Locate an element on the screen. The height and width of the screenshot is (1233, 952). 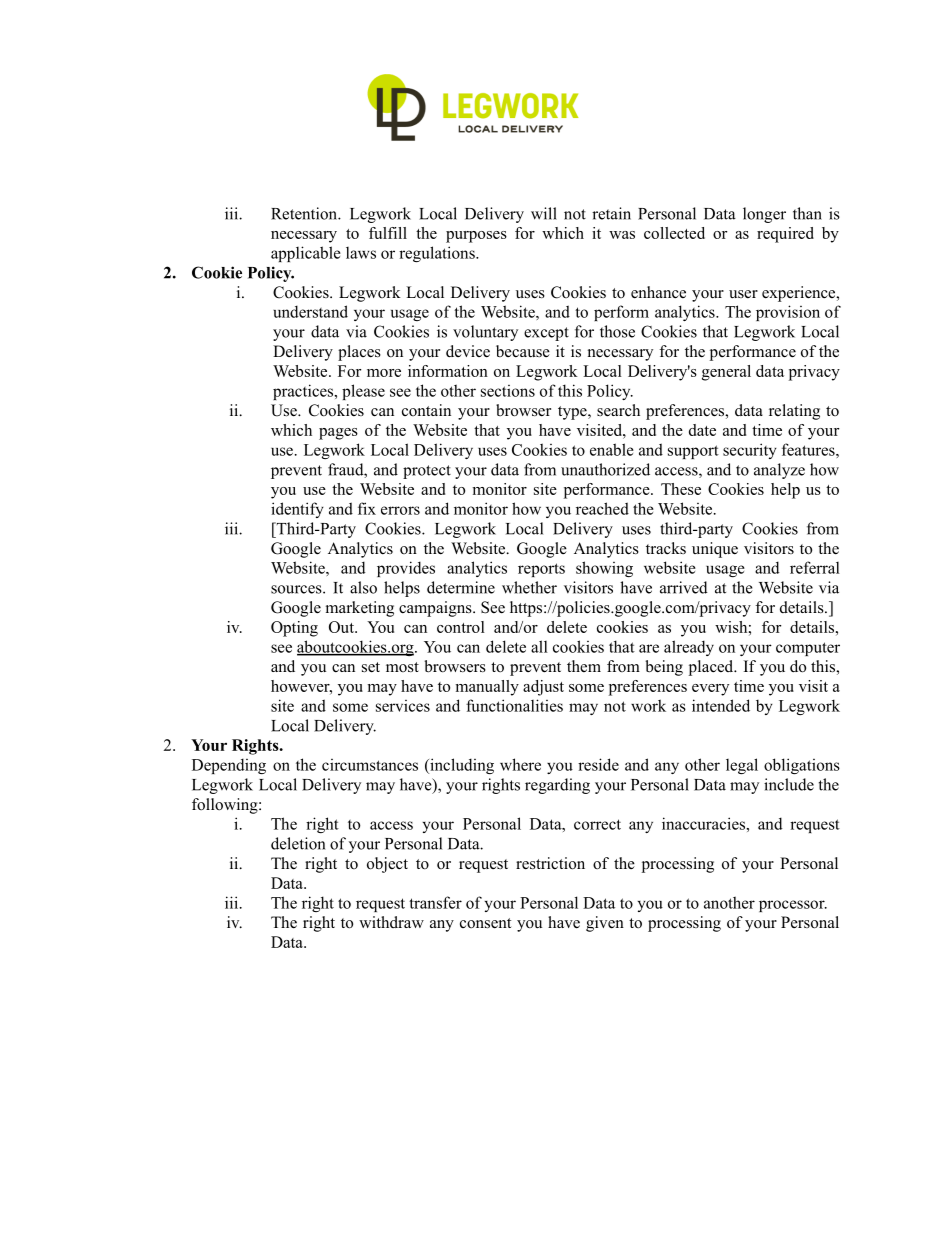
will is located at coordinates (544, 213).
